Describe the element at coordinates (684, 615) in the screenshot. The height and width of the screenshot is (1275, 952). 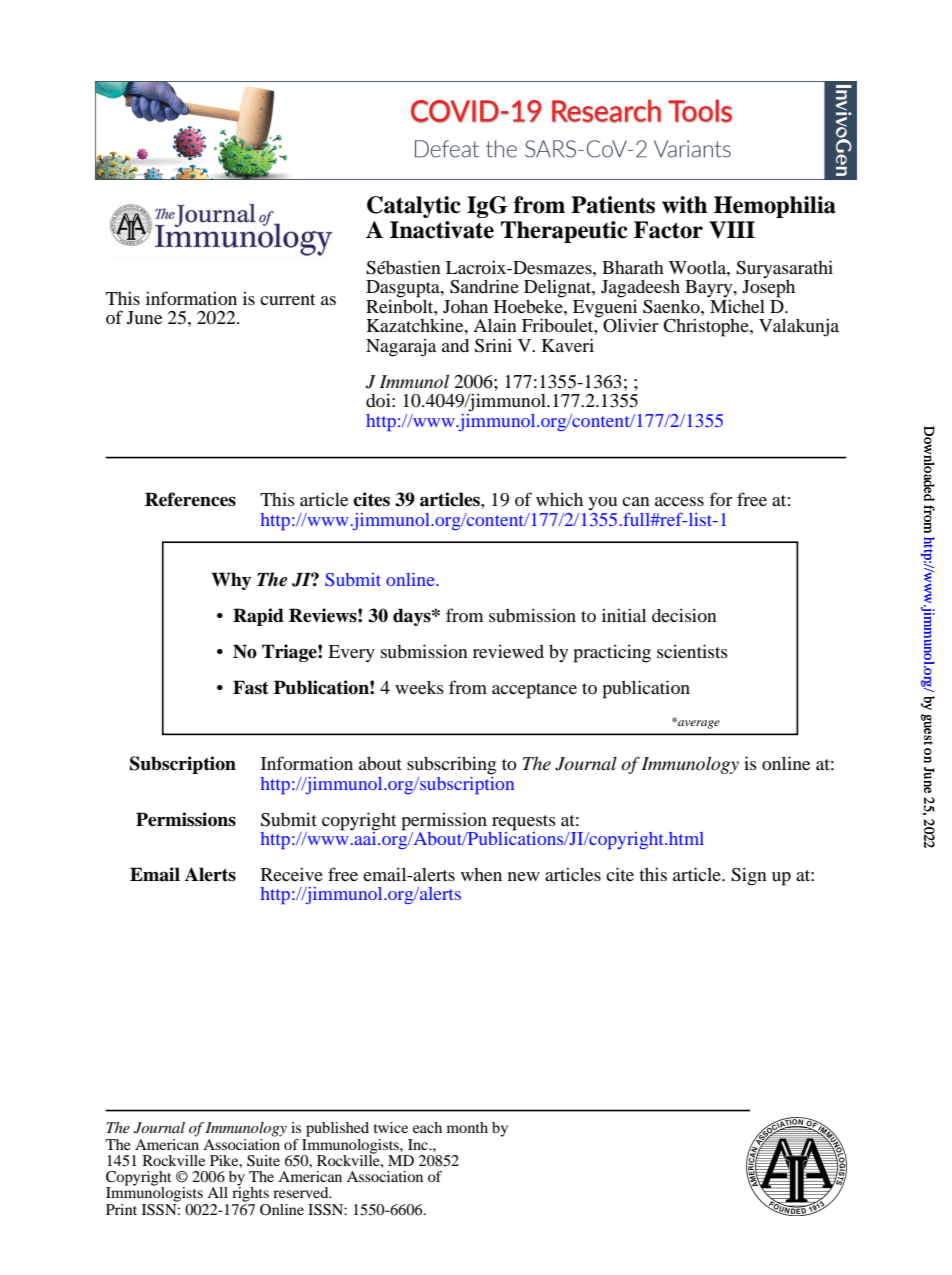
I see `decision` at that location.
